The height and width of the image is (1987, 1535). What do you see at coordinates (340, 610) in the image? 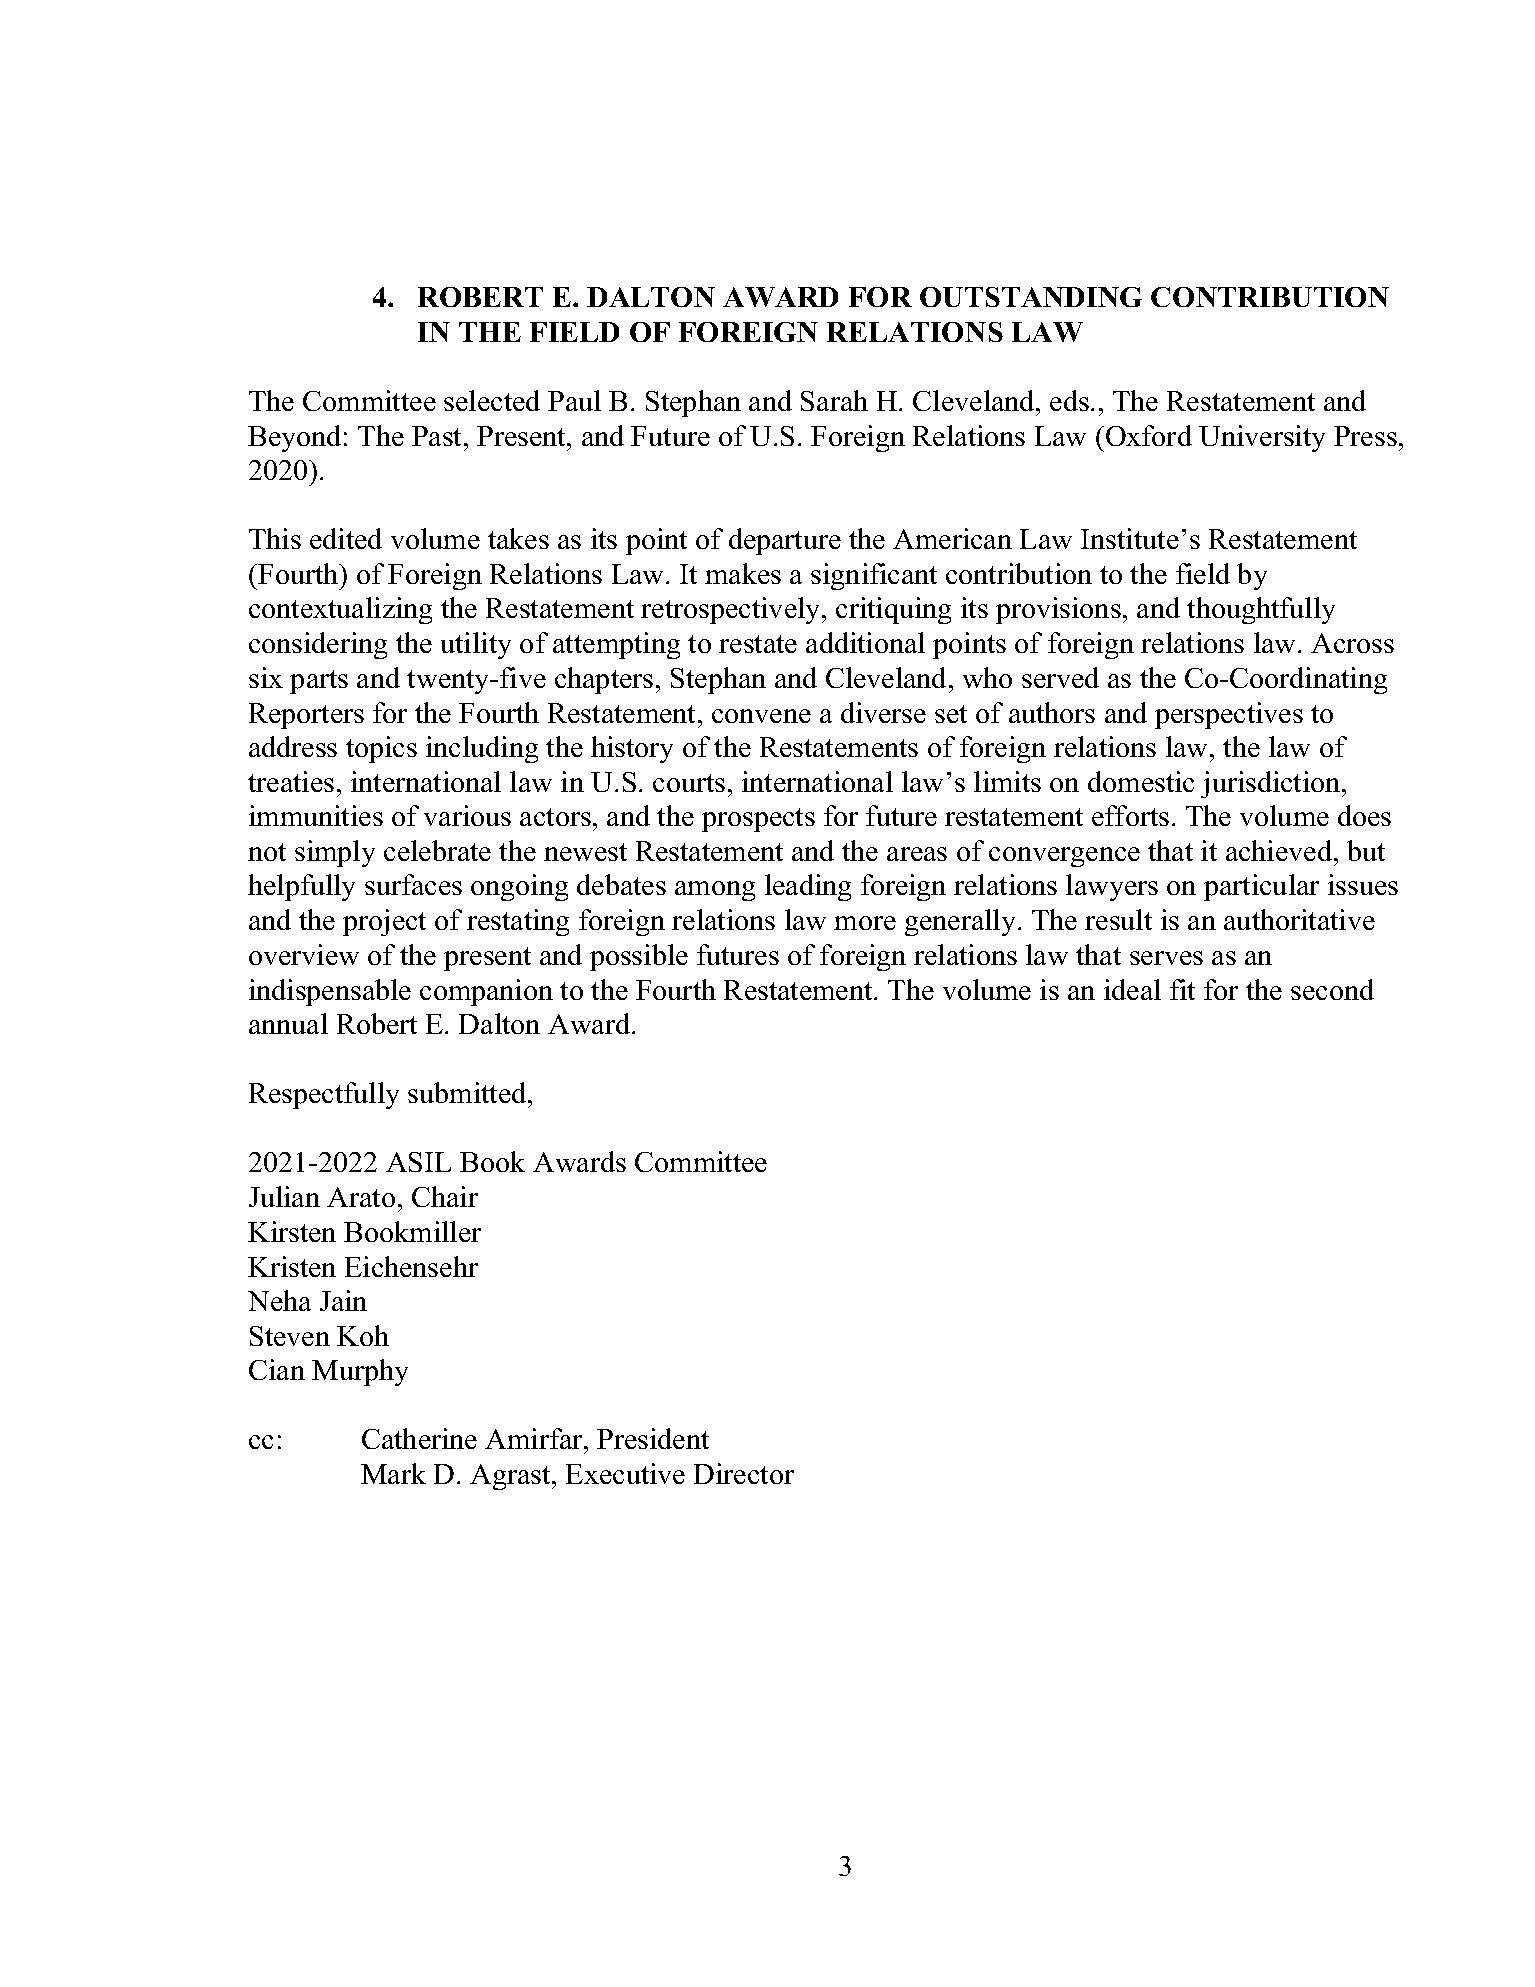
I see `contextualizing` at bounding box center [340, 610].
